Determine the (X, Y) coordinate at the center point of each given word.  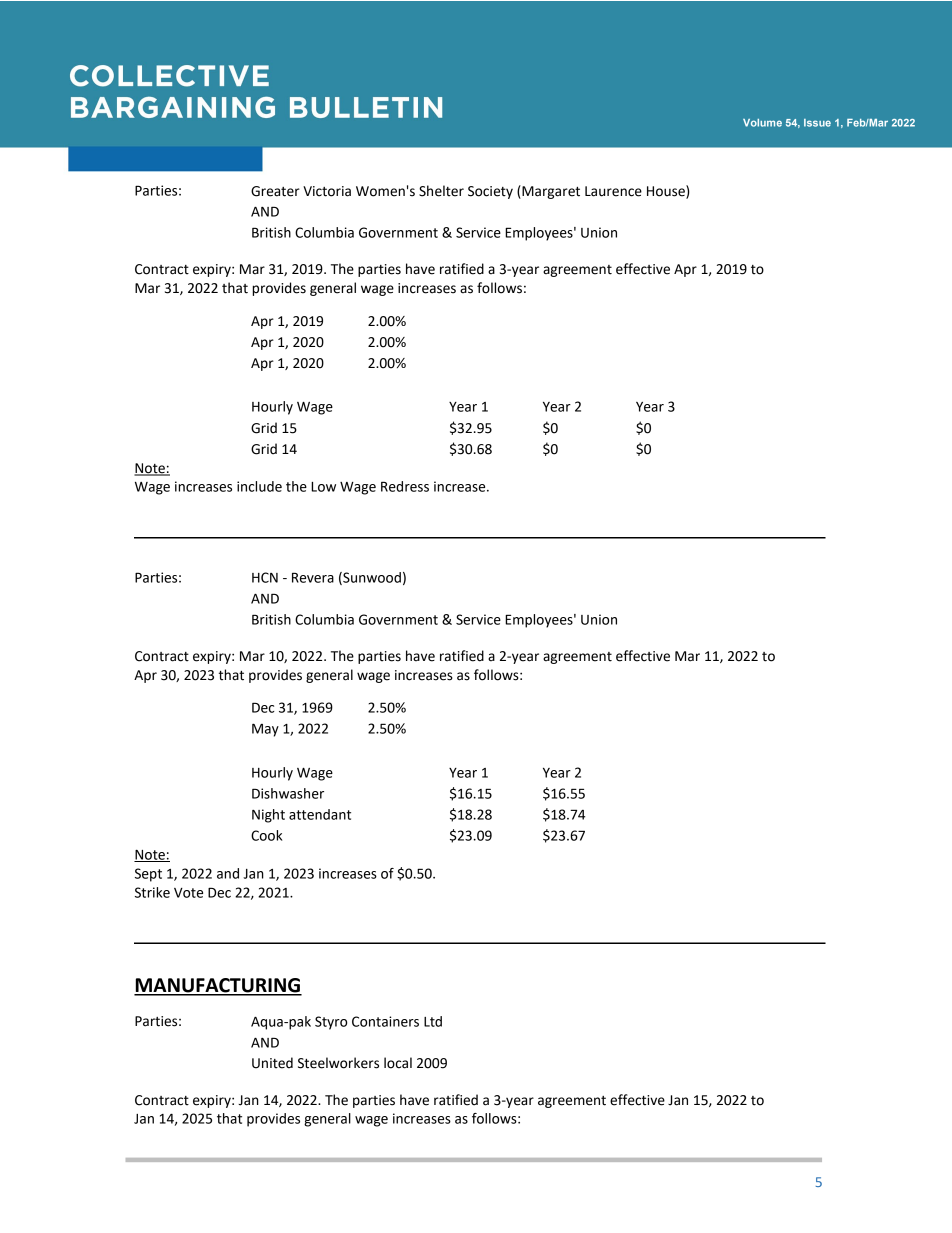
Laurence (613, 191)
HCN (265, 577)
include (259, 486)
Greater (275, 191)
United (272, 1063)
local (398, 1063)
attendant (320, 814)
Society (490, 192)
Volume (762, 123)
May (265, 730)
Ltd (433, 1021)
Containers (385, 1021)
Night (268, 816)
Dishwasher (288, 793)
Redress (405, 486)
